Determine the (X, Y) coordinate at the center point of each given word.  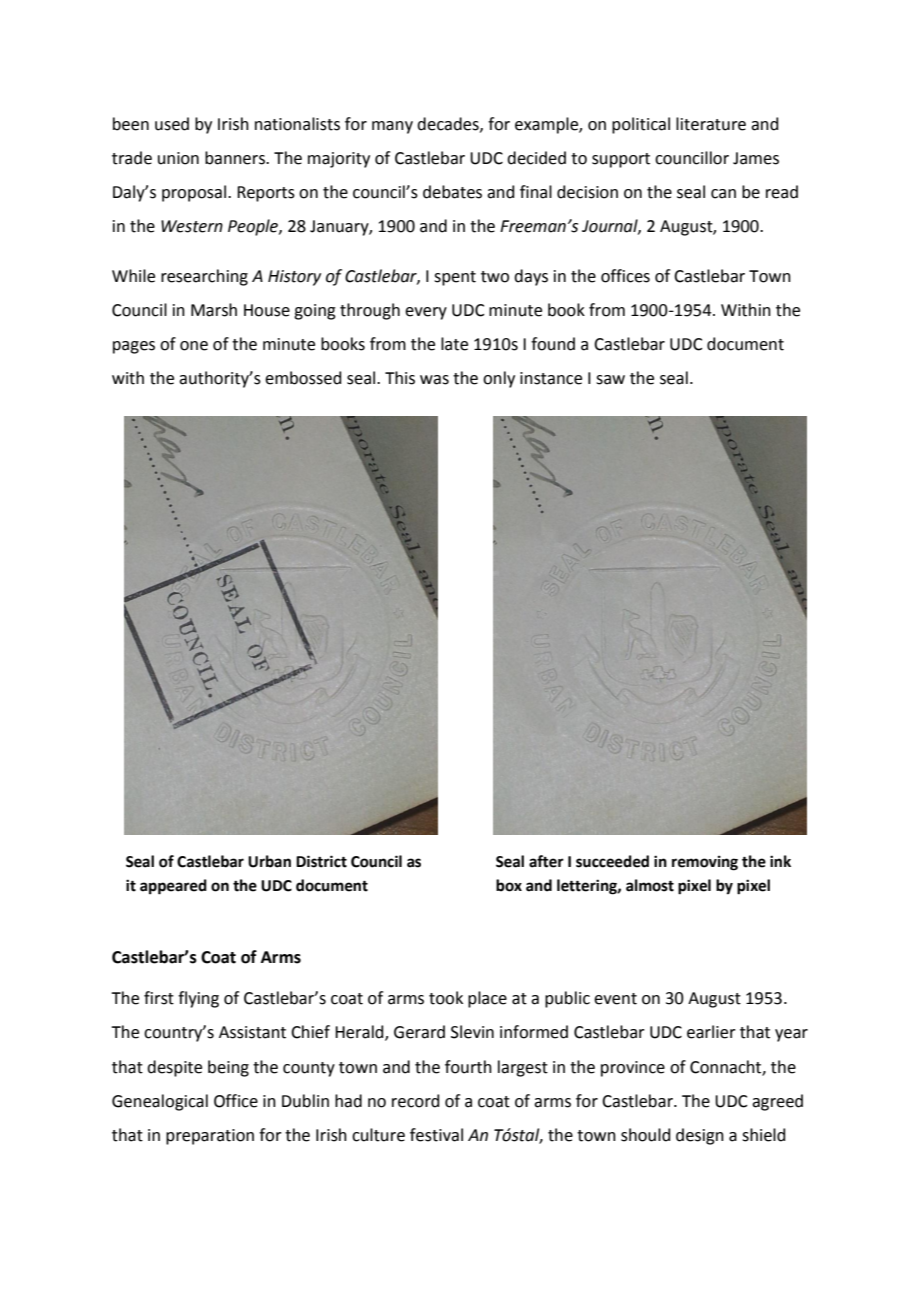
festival (436, 1135)
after (546, 861)
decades (449, 124)
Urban (269, 861)
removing (705, 863)
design (700, 1136)
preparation (210, 1137)
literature (711, 124)
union (178, 158)
